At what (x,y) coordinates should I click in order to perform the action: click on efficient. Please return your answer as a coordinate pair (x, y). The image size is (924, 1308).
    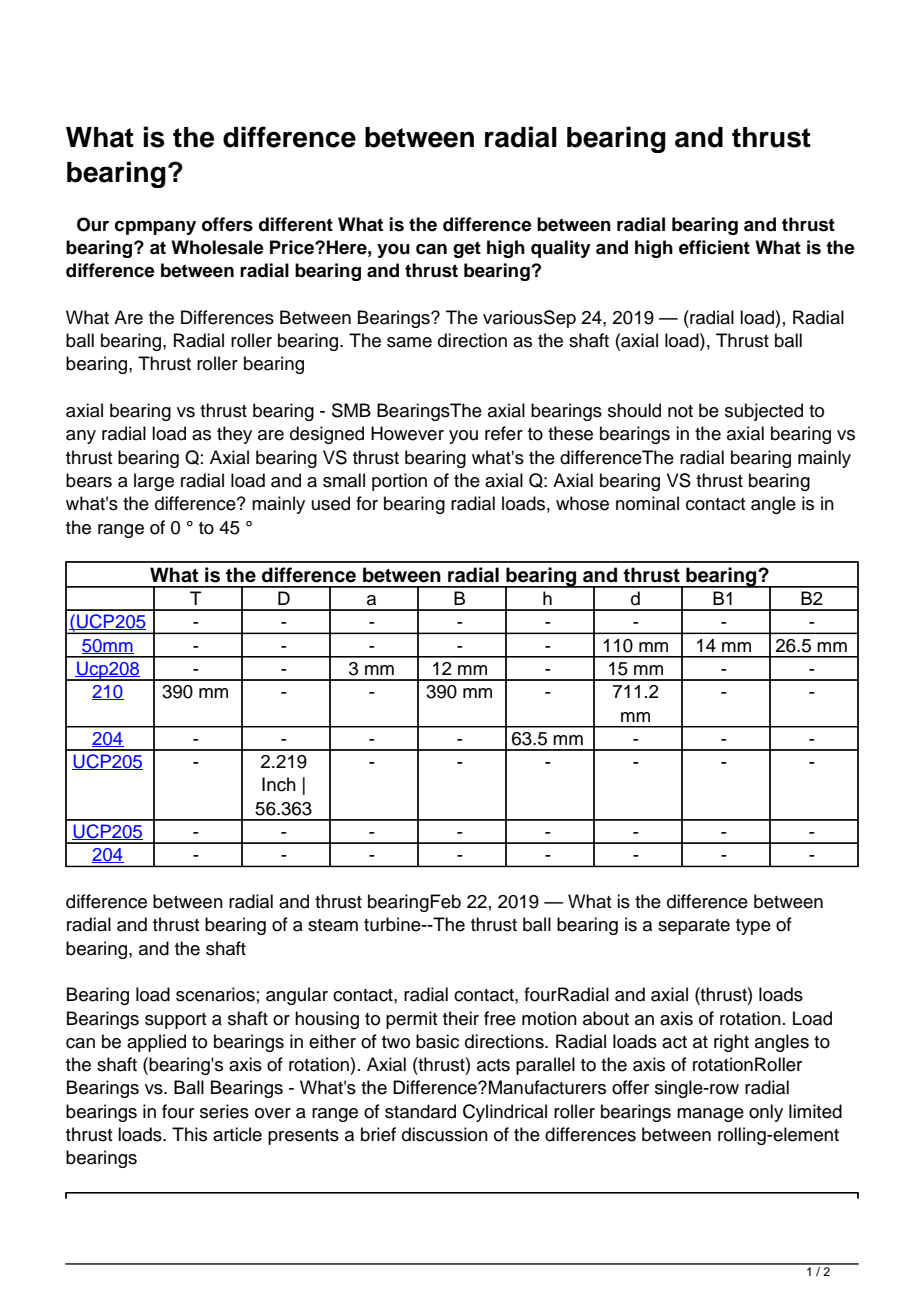
    Looking at the image, I should click on (714, 247).
